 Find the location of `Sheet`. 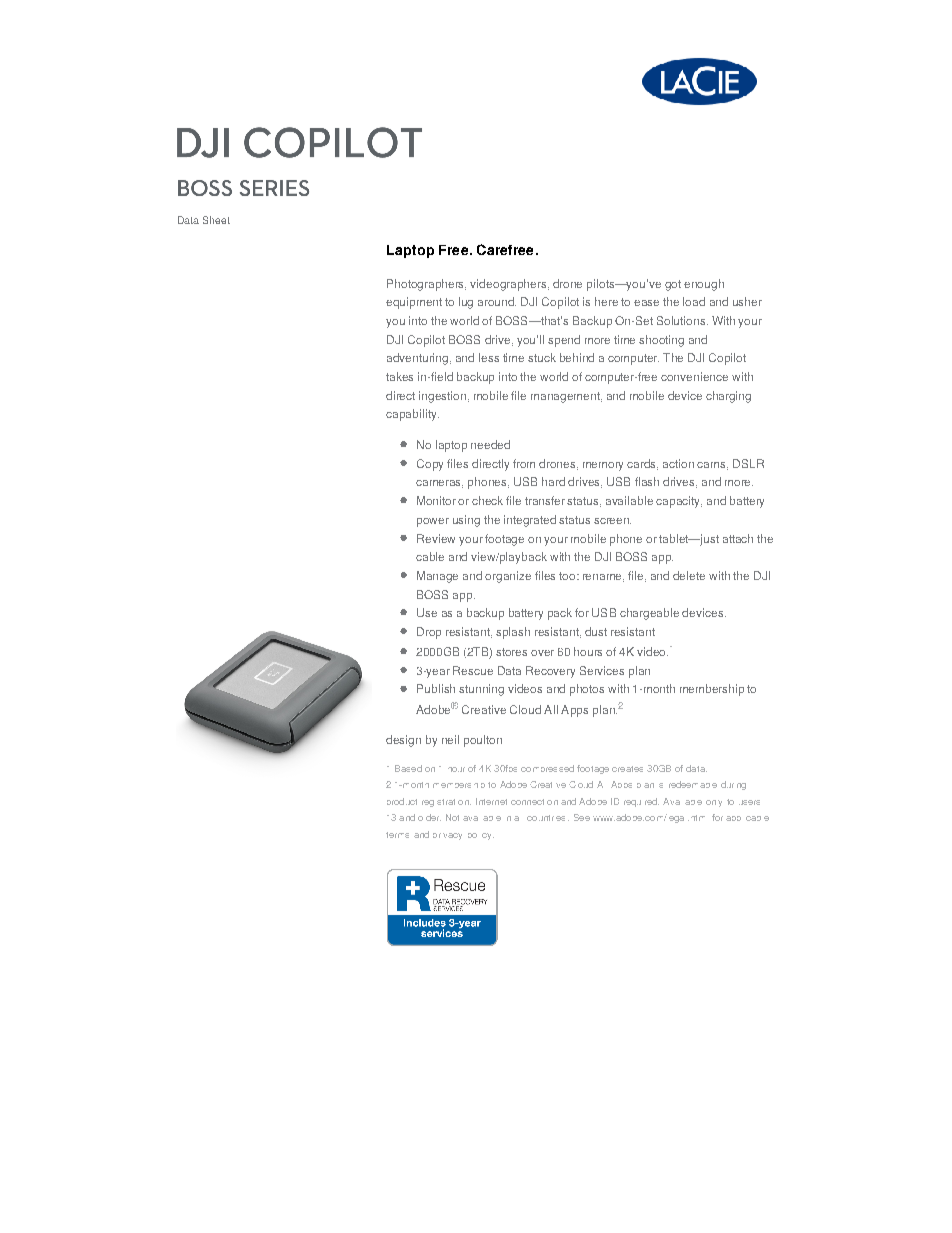

Sheet is located at coordinates (216, 220).
